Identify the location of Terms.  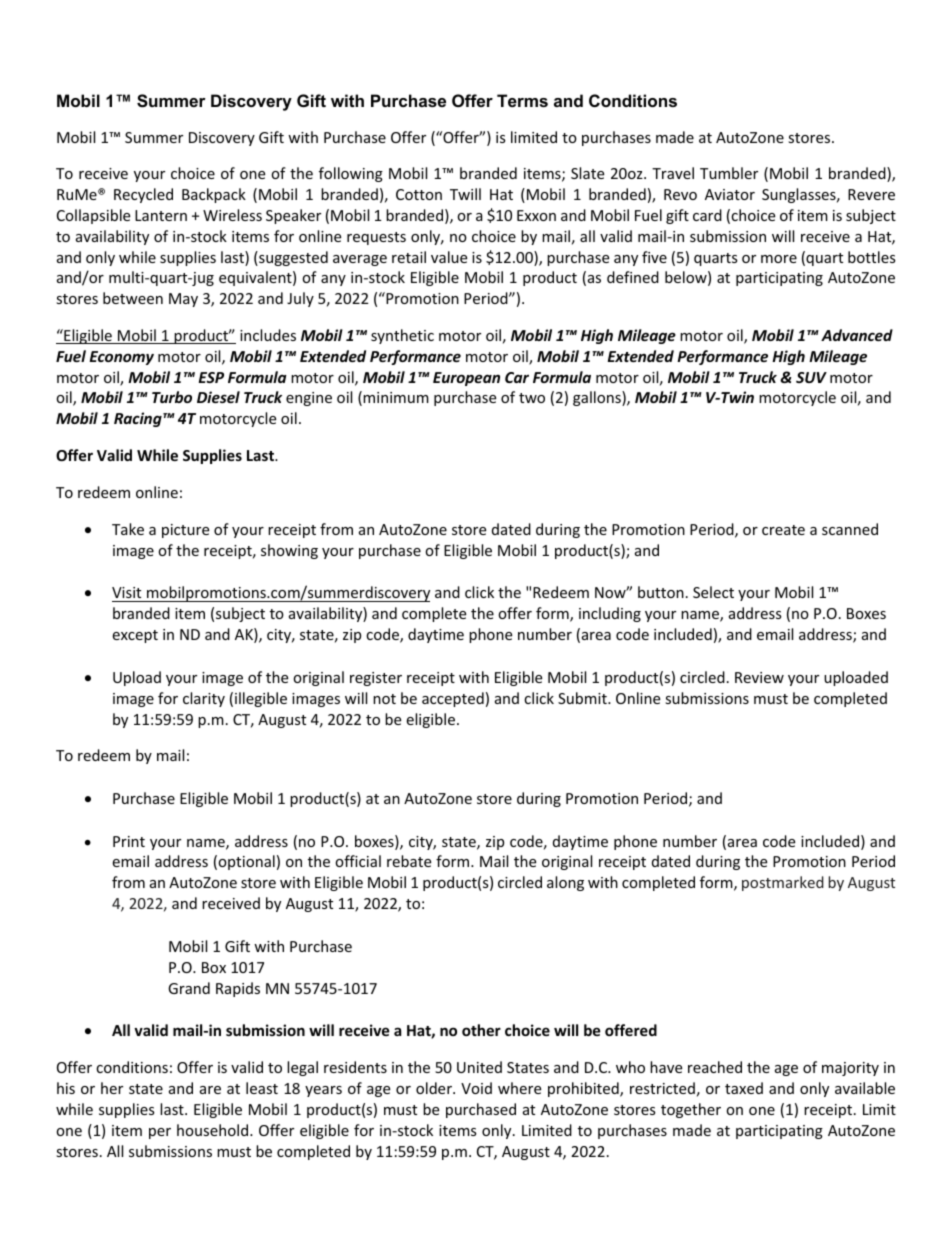
(522, 100).
